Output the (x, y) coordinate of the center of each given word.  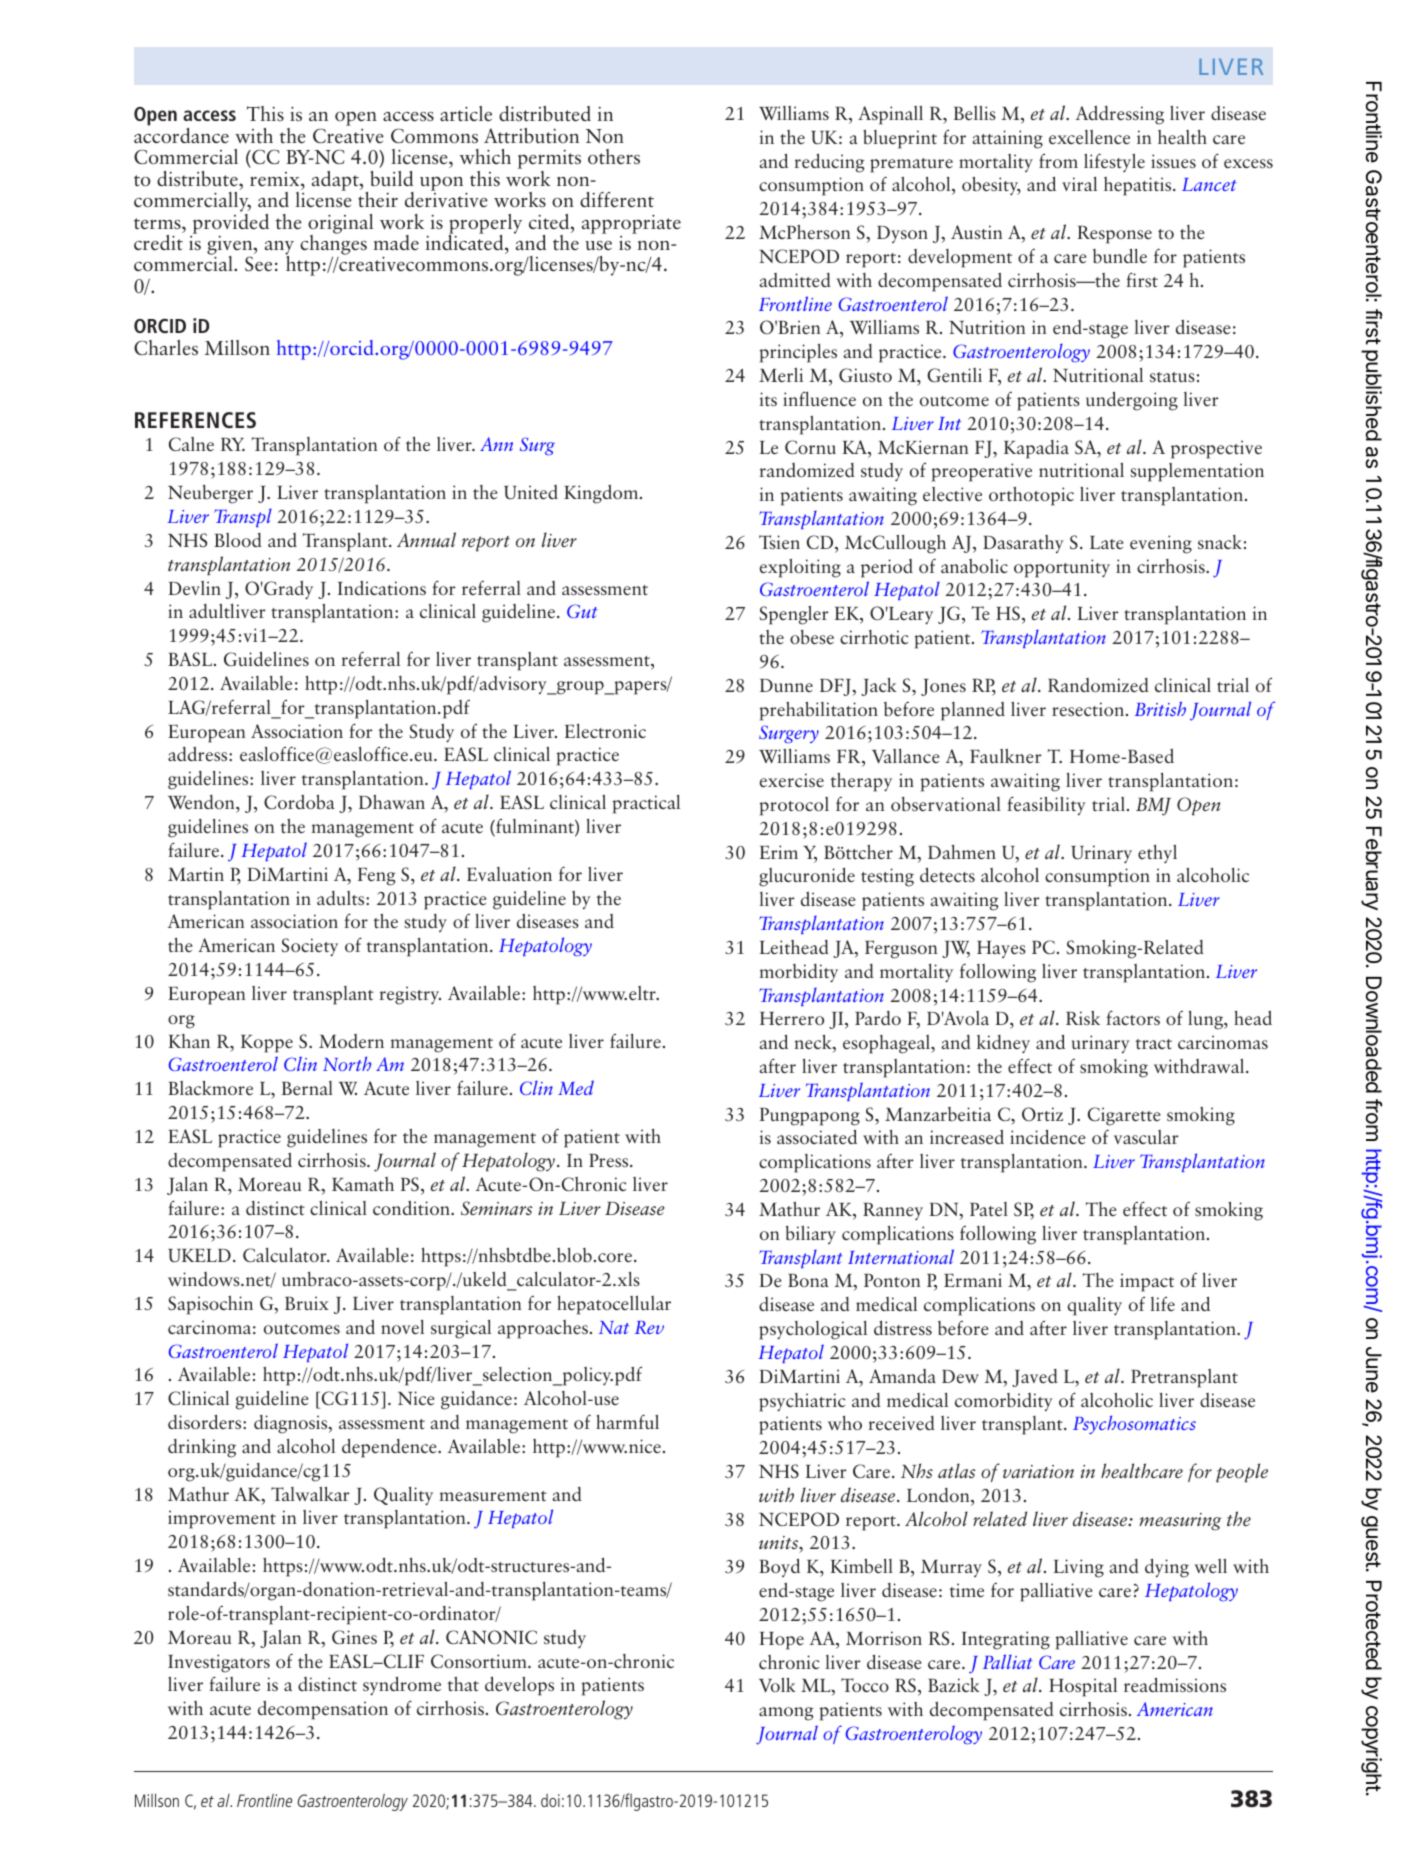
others (614, 156)
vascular (1146, 1137)
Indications (382, 587)
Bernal (307, 1088)
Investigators (219, 1663)
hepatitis (1139, 186)
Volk (777, 1684)
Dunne (786, 685)
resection (1088, 709)
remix (276, 179)
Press (610, 1160)
